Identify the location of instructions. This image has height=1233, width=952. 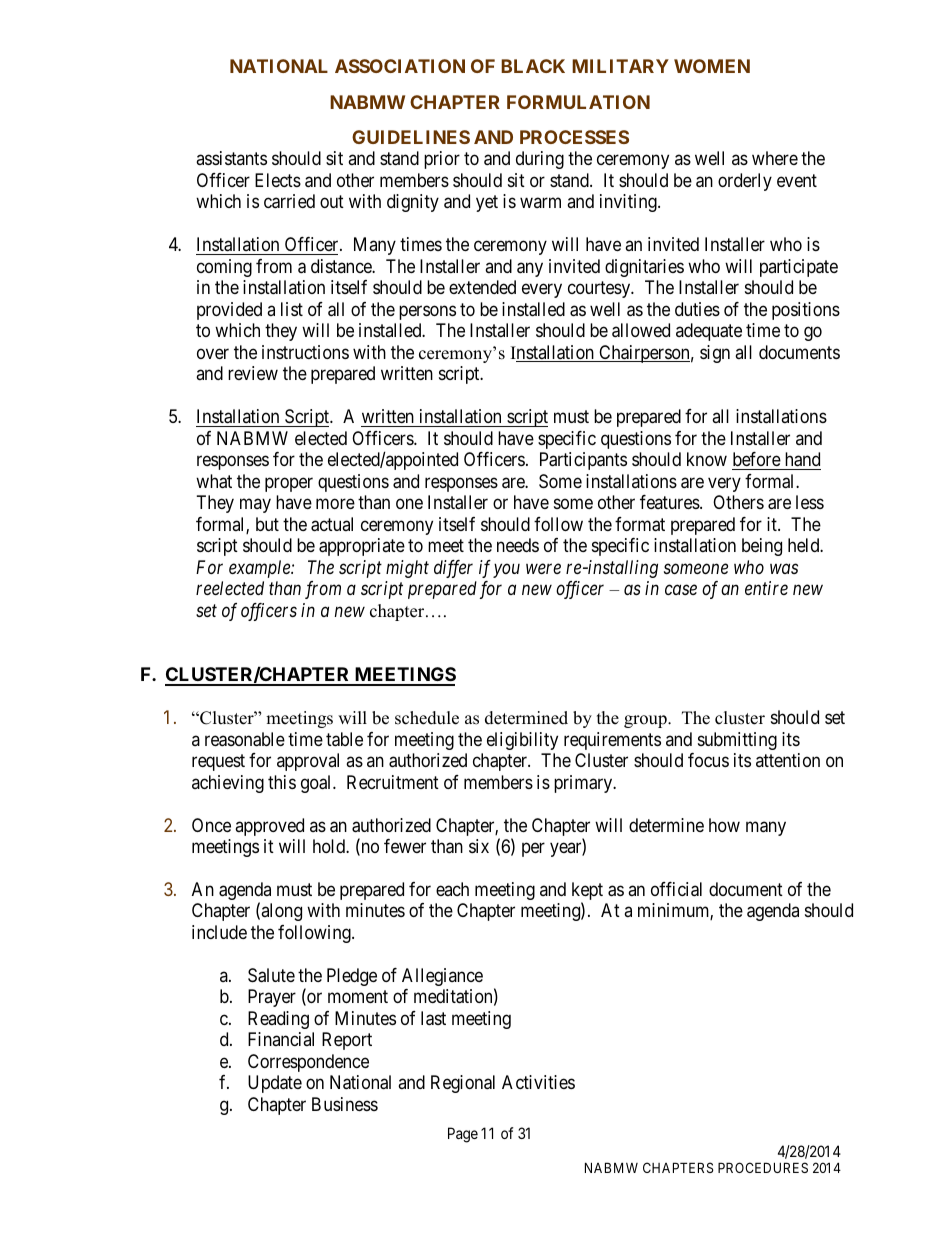
(305, 352).
